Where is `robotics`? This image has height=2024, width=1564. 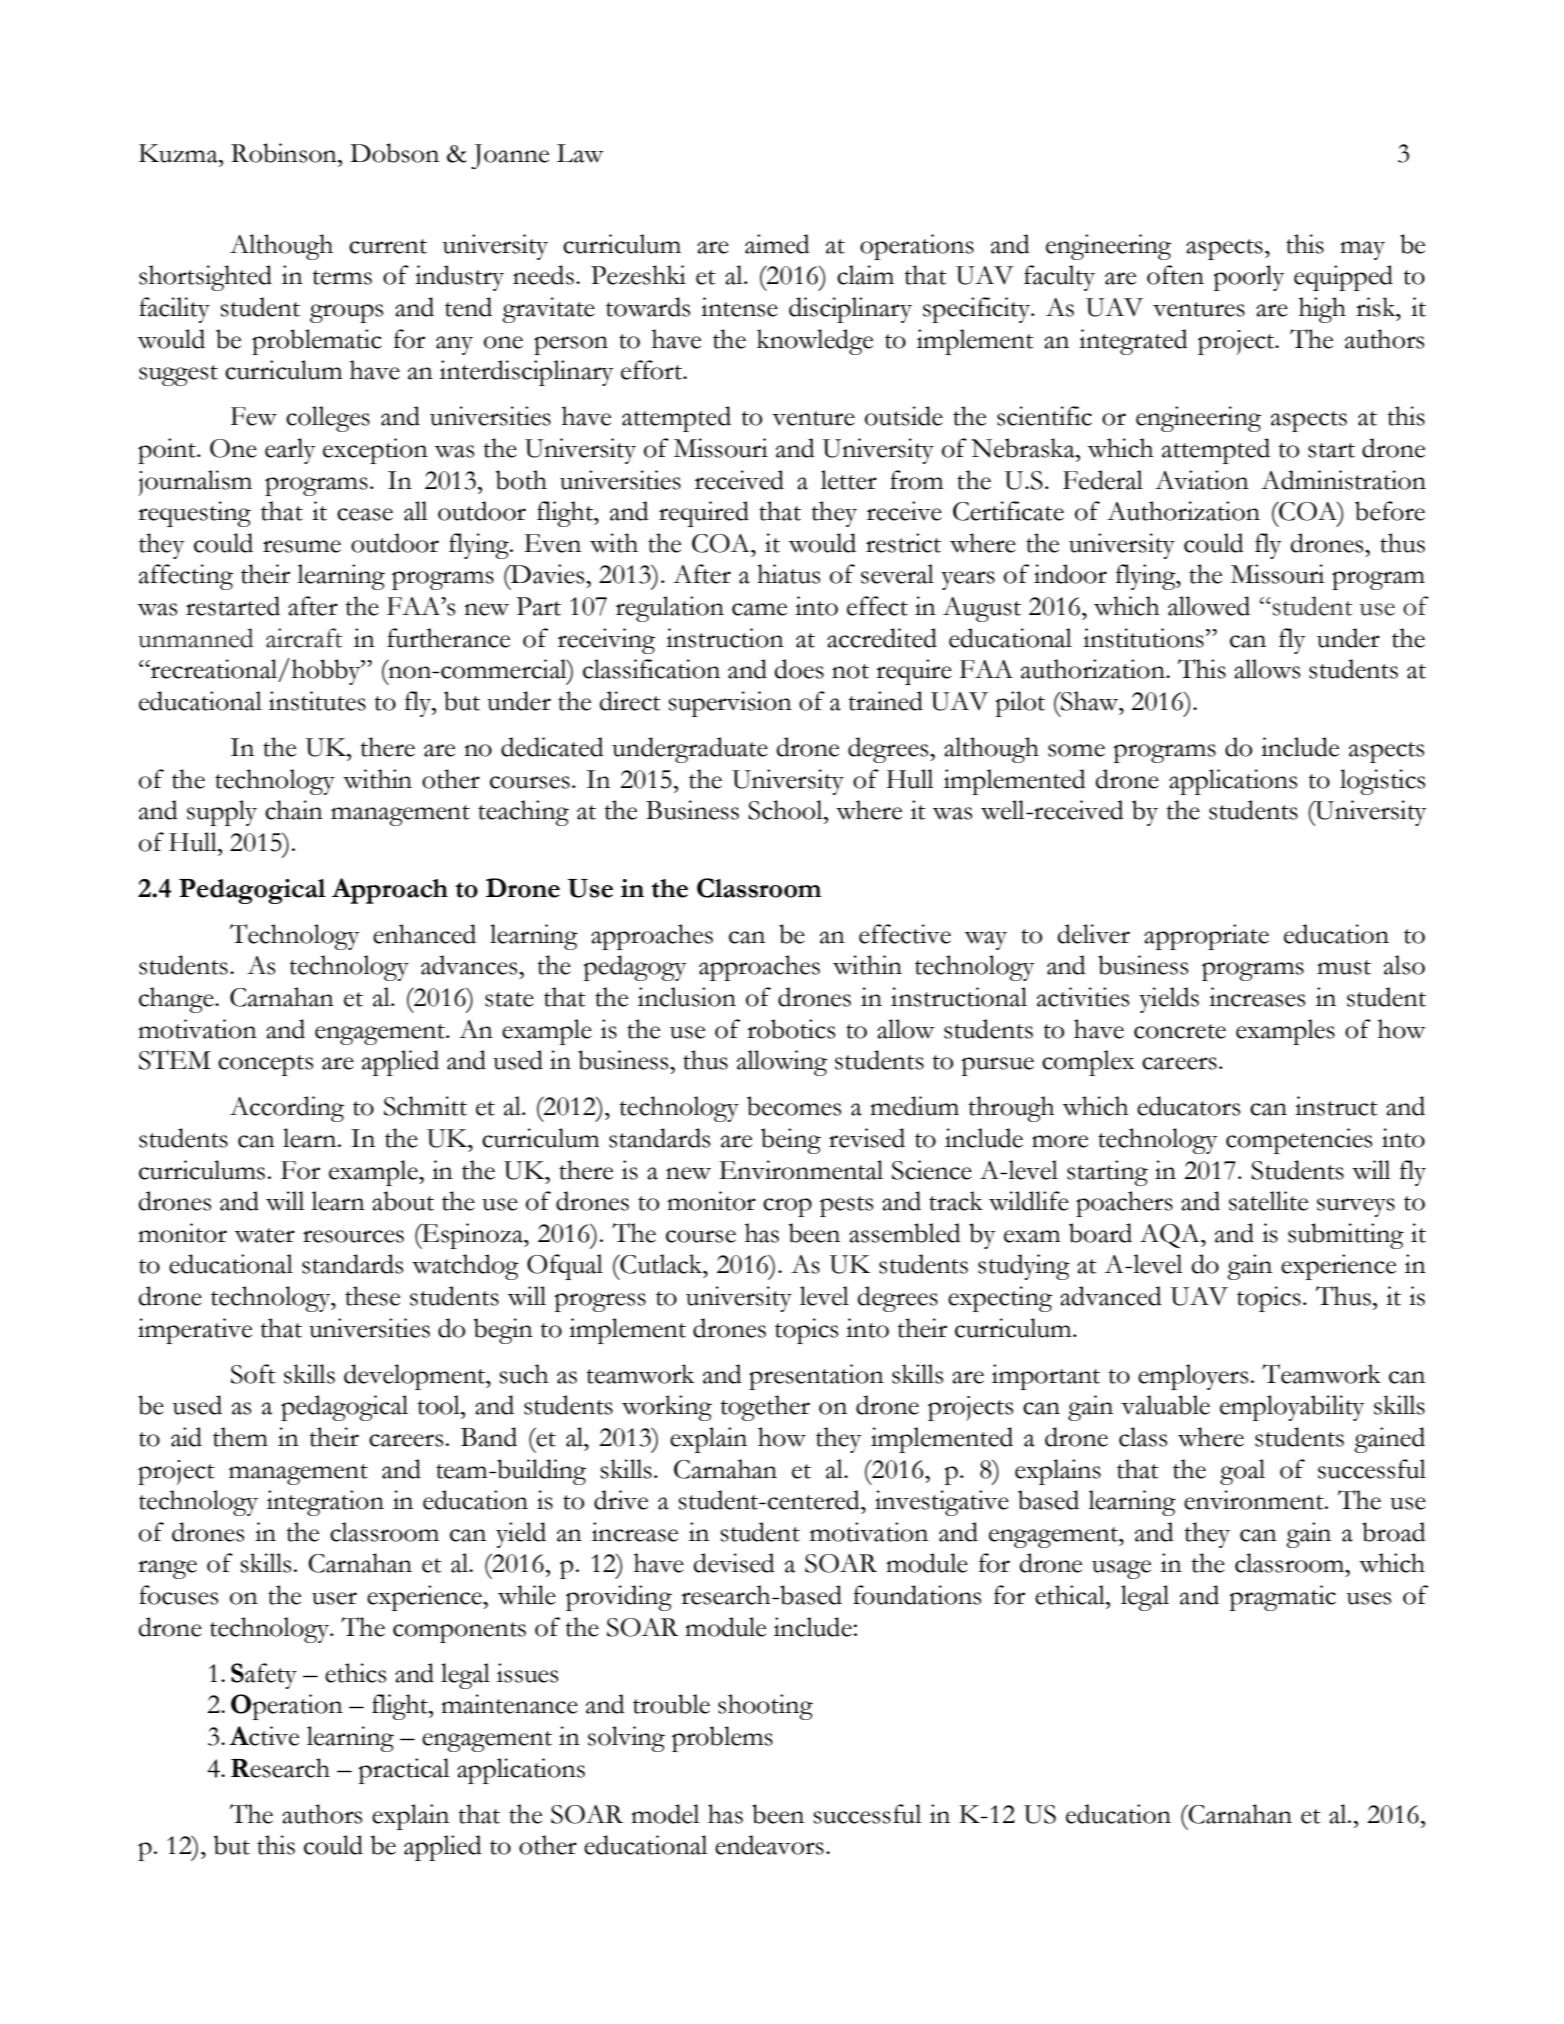 robotics is located at coordinates (791, 1029).
